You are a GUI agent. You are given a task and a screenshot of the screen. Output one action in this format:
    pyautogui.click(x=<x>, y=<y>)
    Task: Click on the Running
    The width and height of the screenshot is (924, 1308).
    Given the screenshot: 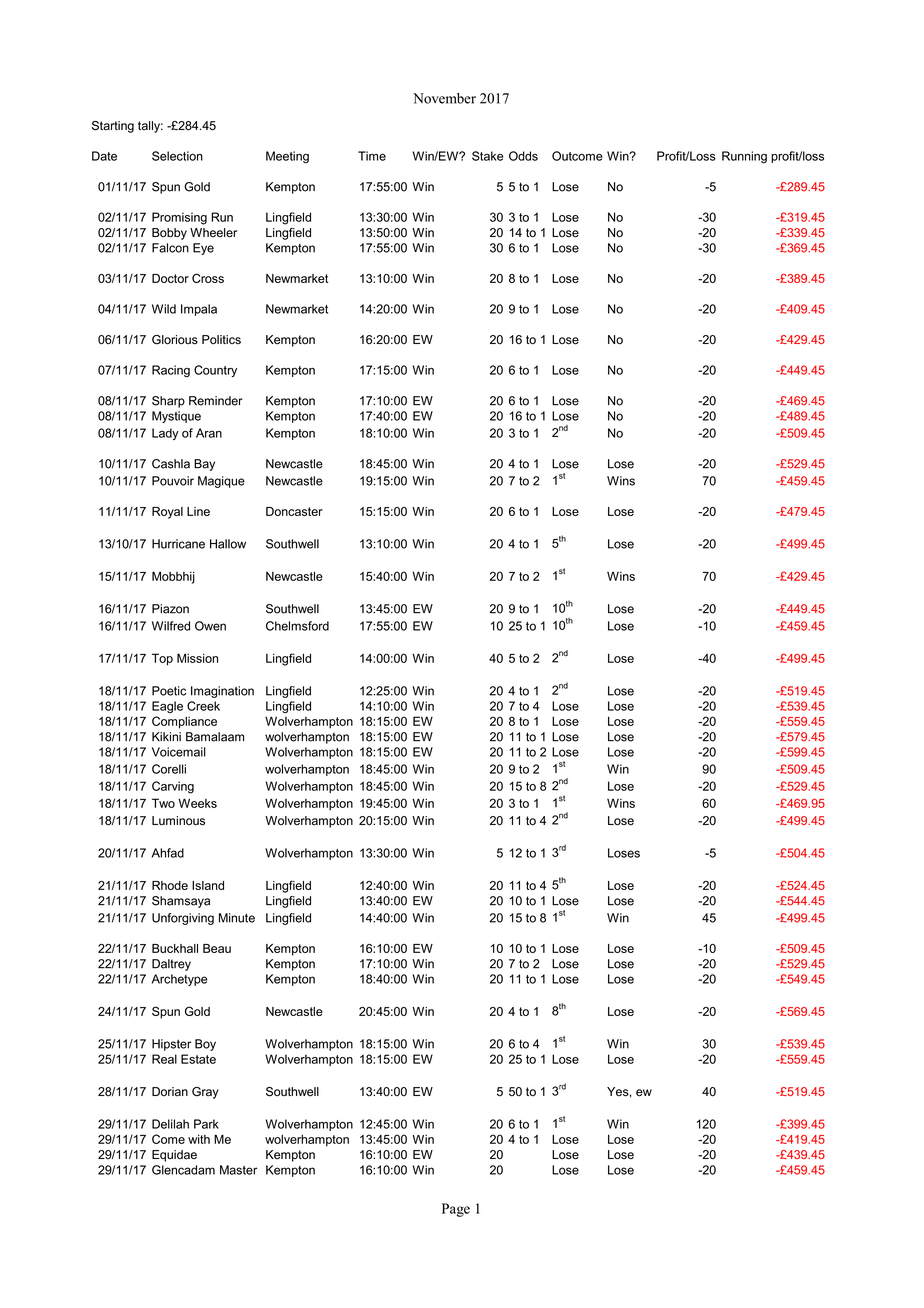 What is the action you would take?
    pyautogui.click(x=744, y=157)
